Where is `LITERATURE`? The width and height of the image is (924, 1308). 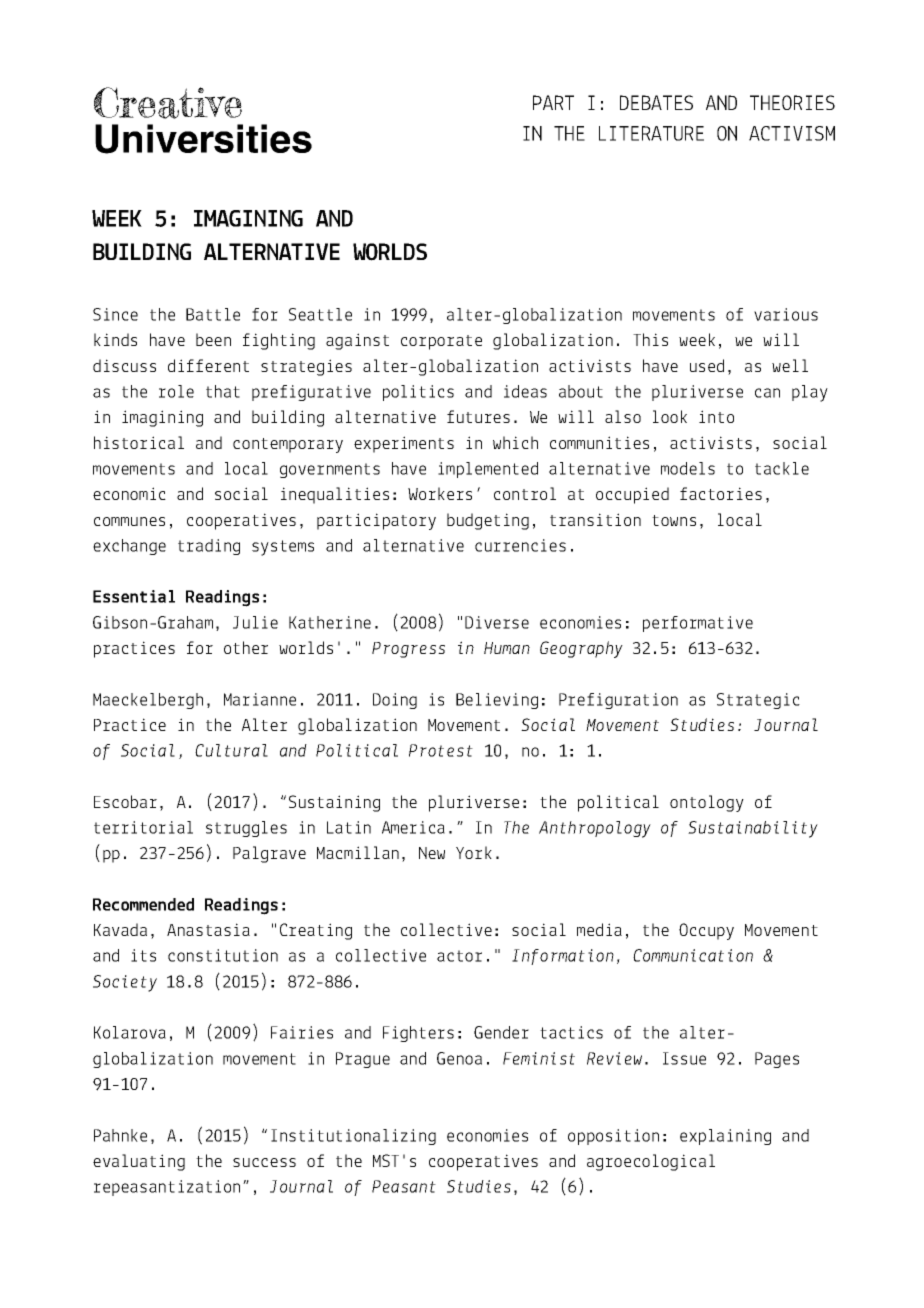 LITERATURE is located at coordinates (651, 133).
